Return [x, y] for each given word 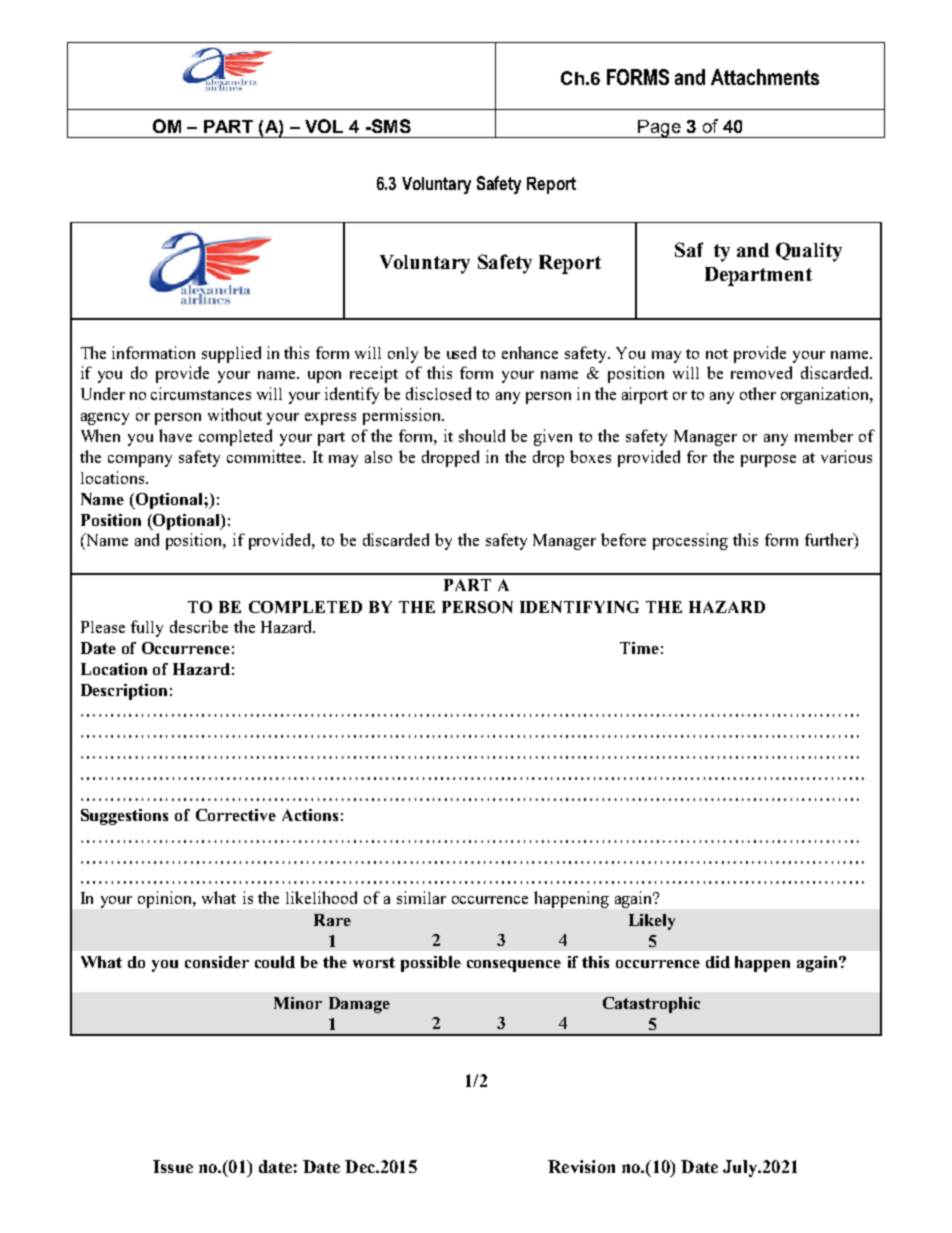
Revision [581, 1166]
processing [690, 541]
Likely [652, 922]
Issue [173, 1166]
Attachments [765, 77]
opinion [166, 899]
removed [761, 372]
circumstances [201, 393]
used [461, 352]
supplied [231, 354]
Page [659, 129]
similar [421, 897]
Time [639, 648]
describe [199, 626]
